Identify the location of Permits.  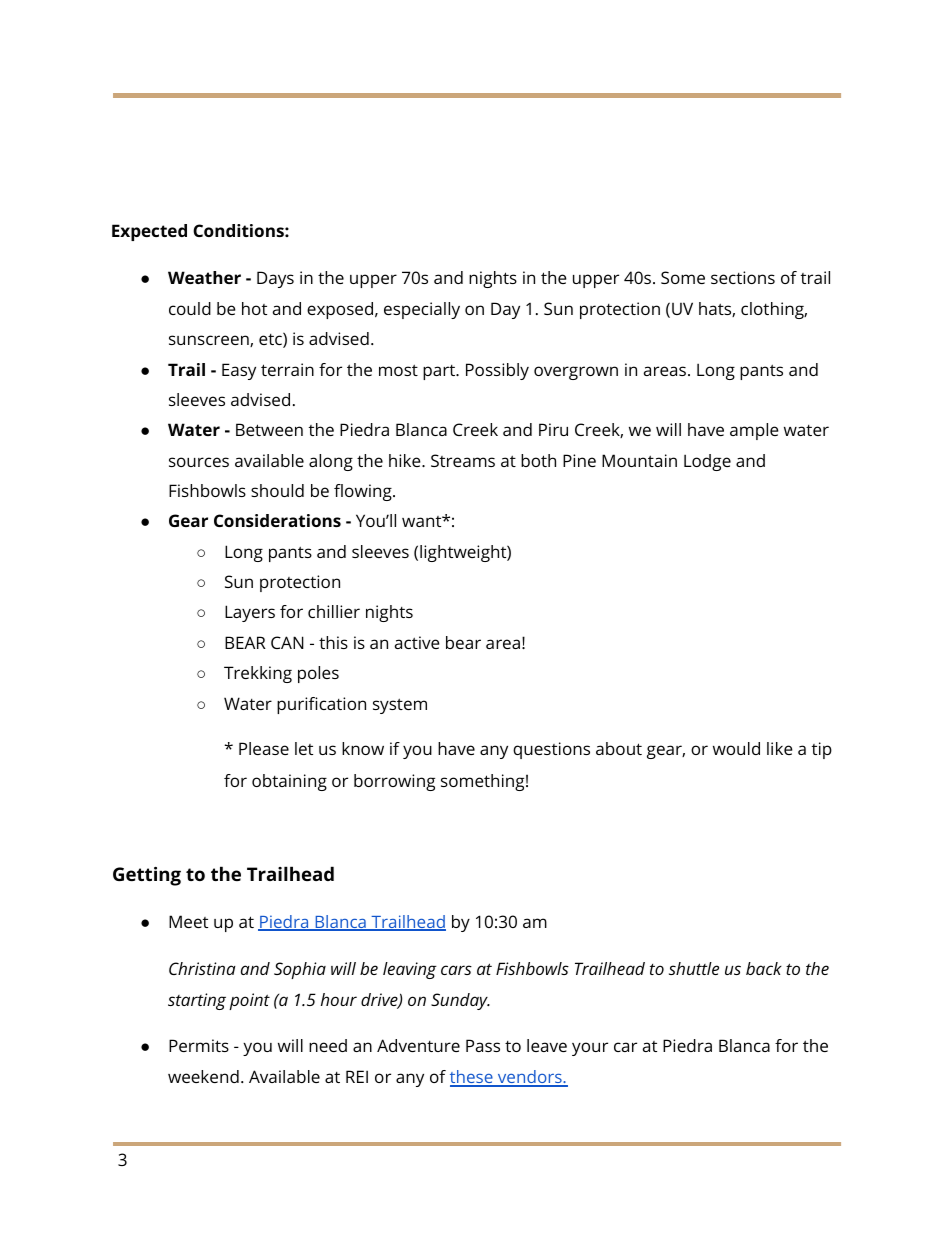
(199, 1045).
